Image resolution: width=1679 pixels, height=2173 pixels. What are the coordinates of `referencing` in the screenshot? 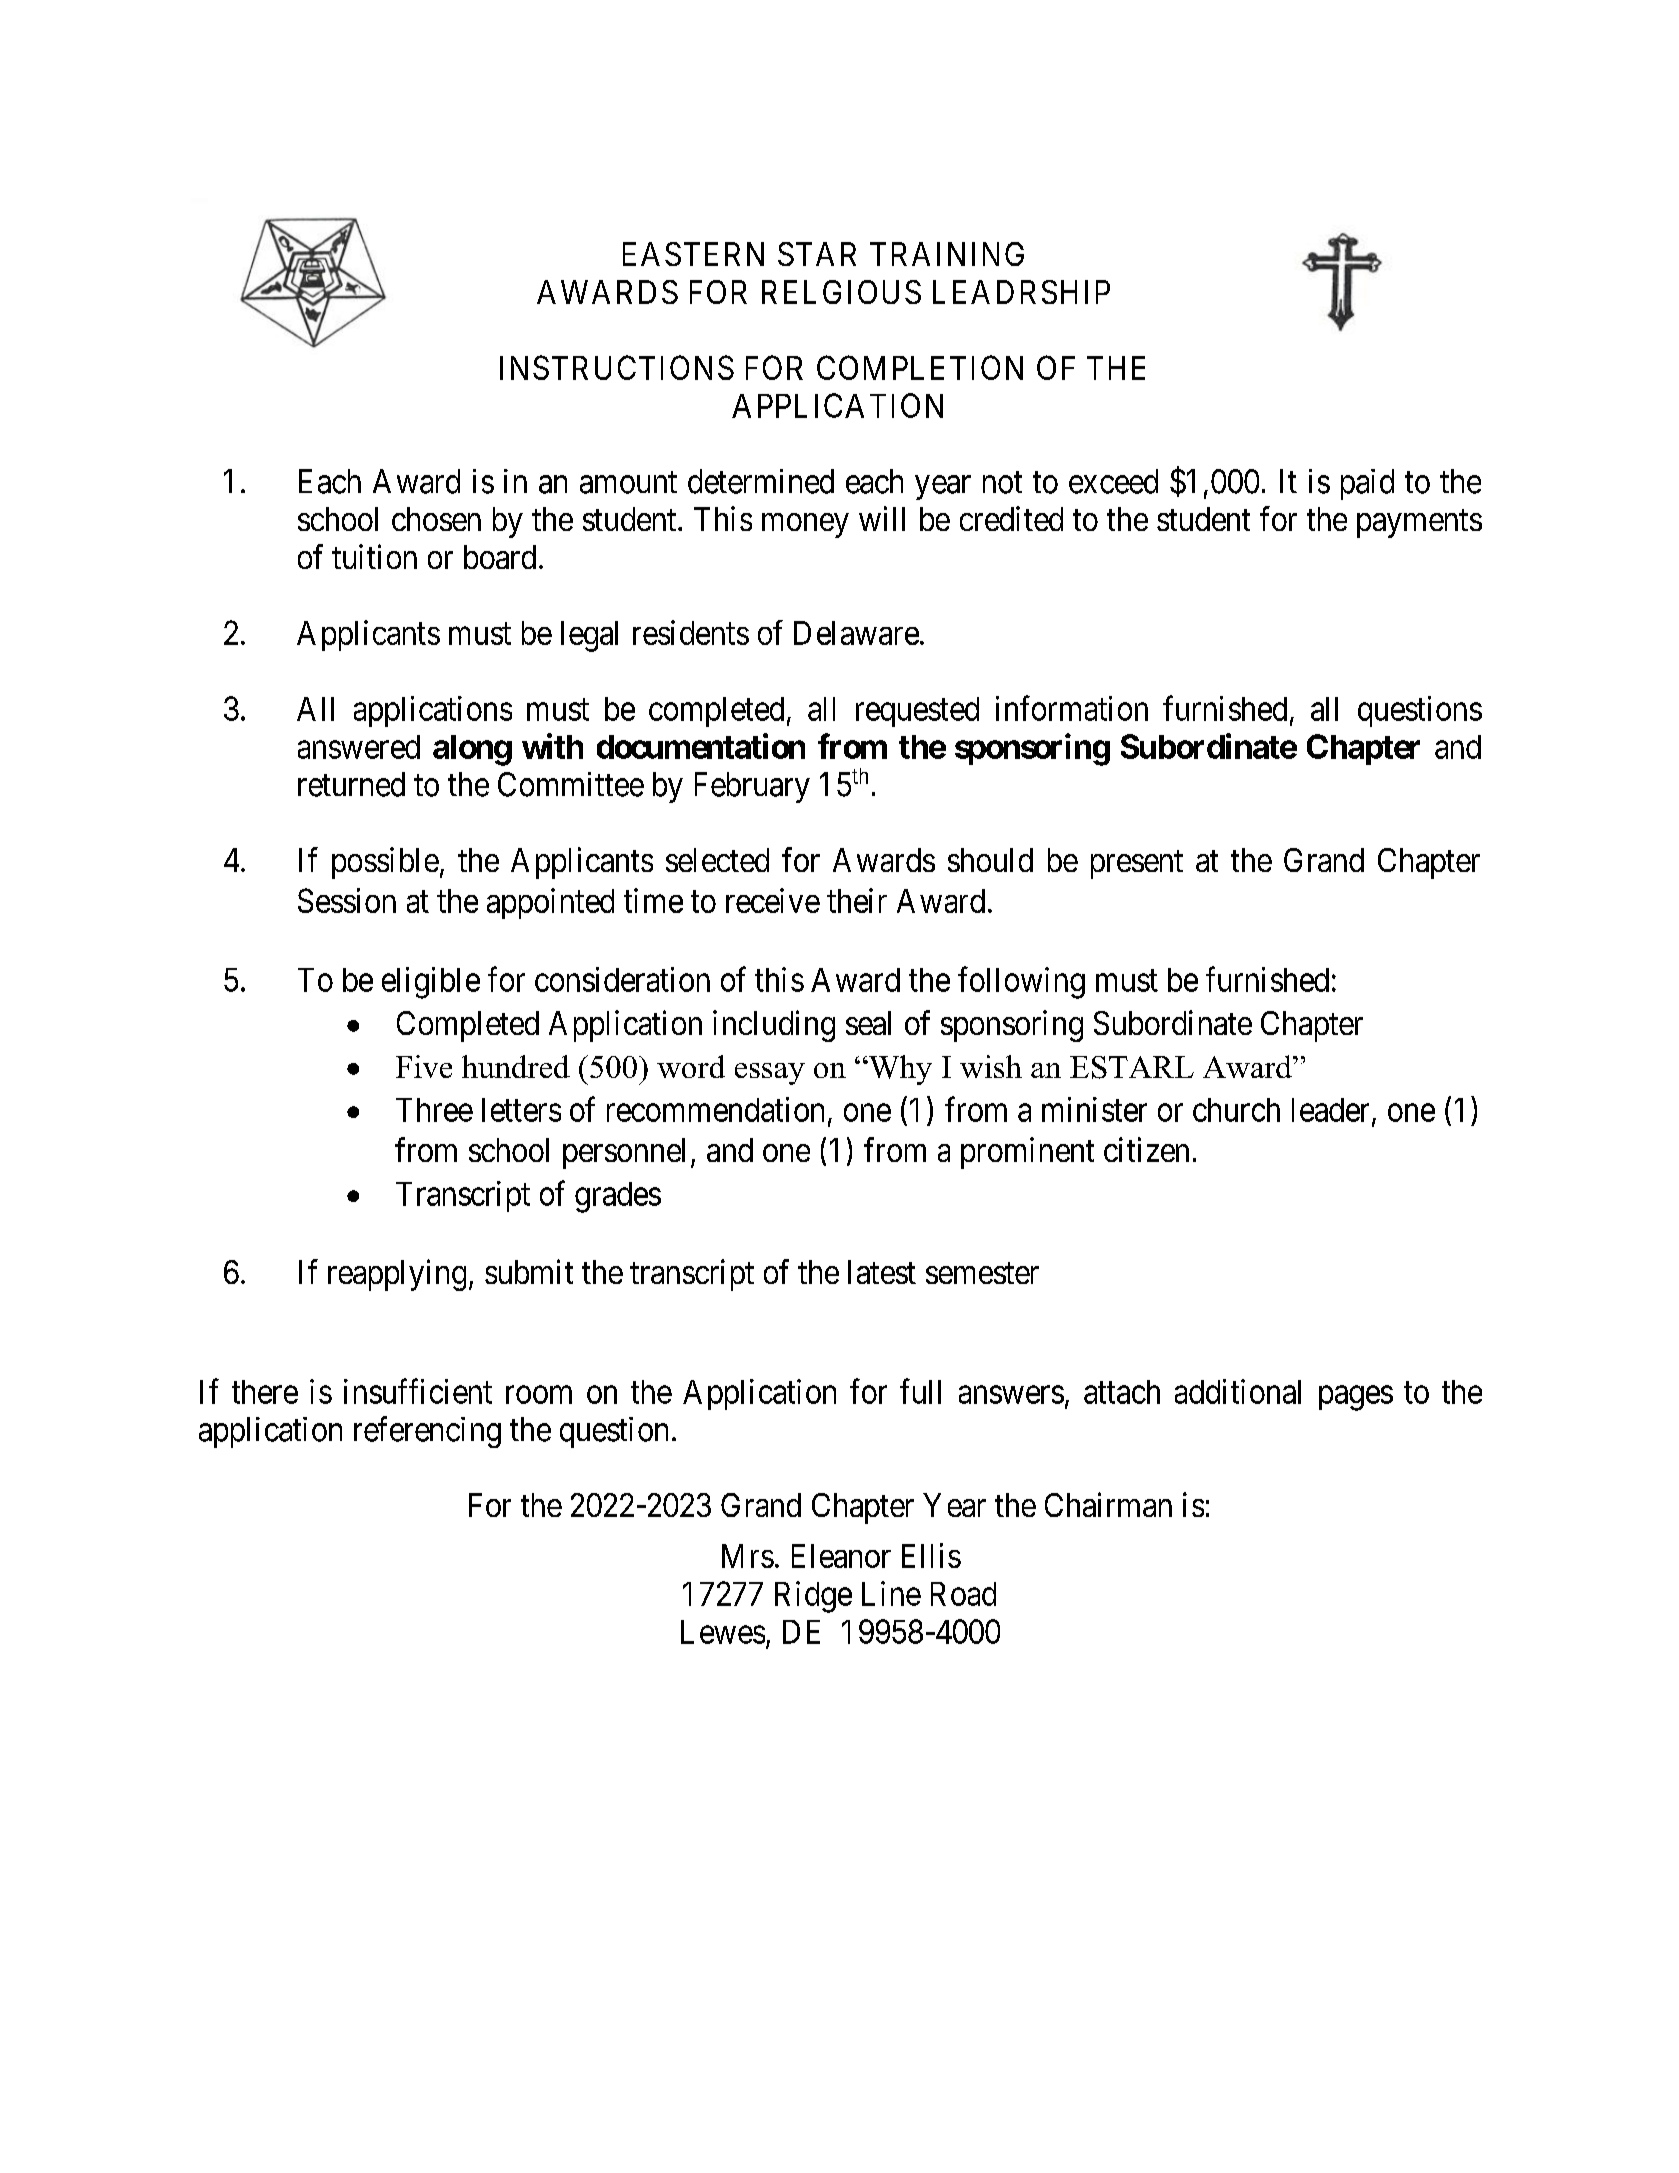 It's located at (427, 1432).
